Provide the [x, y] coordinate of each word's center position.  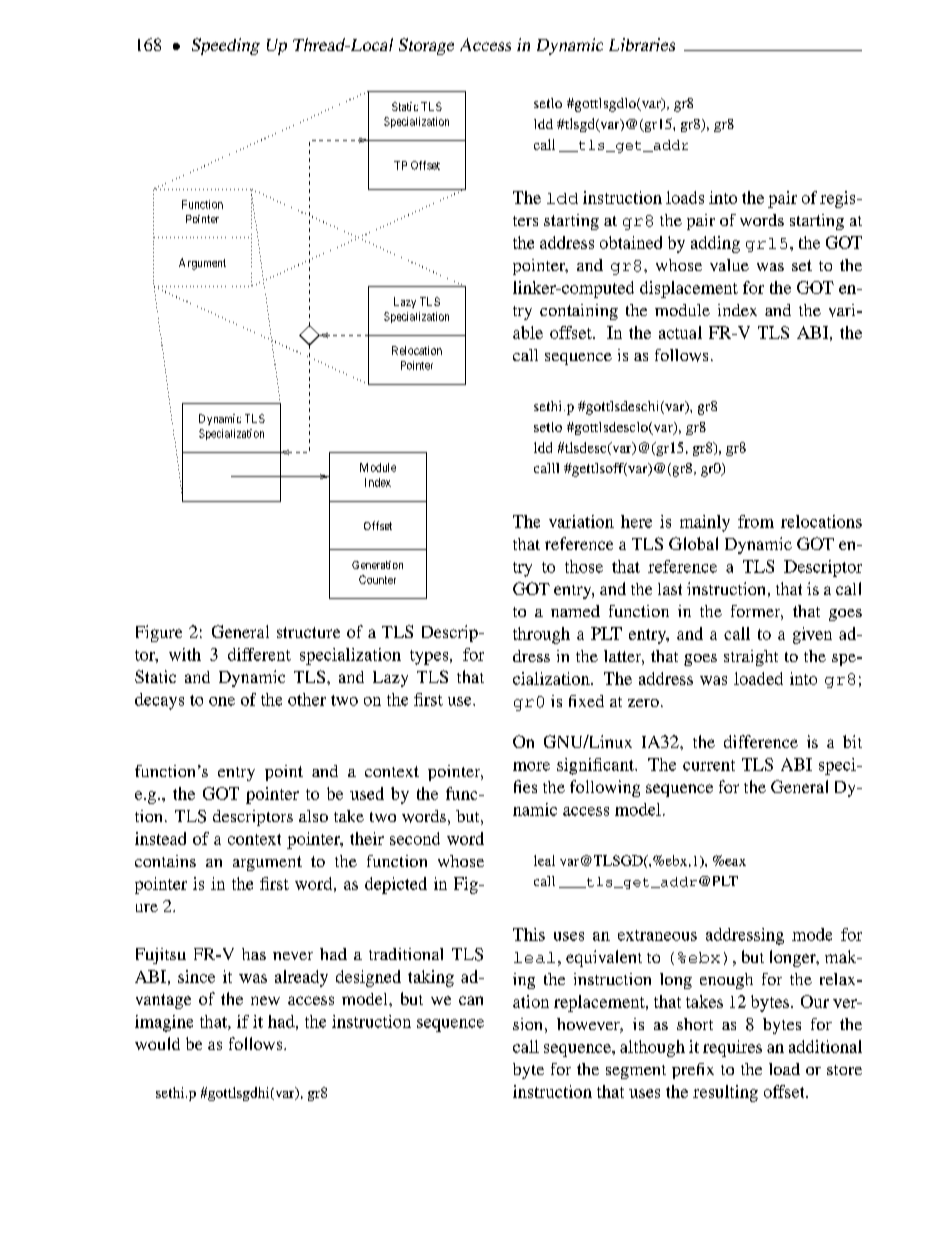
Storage [426, 46]
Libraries [642, 44]
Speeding [226, 46]
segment [636, 1072]
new [265, 1000]
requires [732, 1048]
